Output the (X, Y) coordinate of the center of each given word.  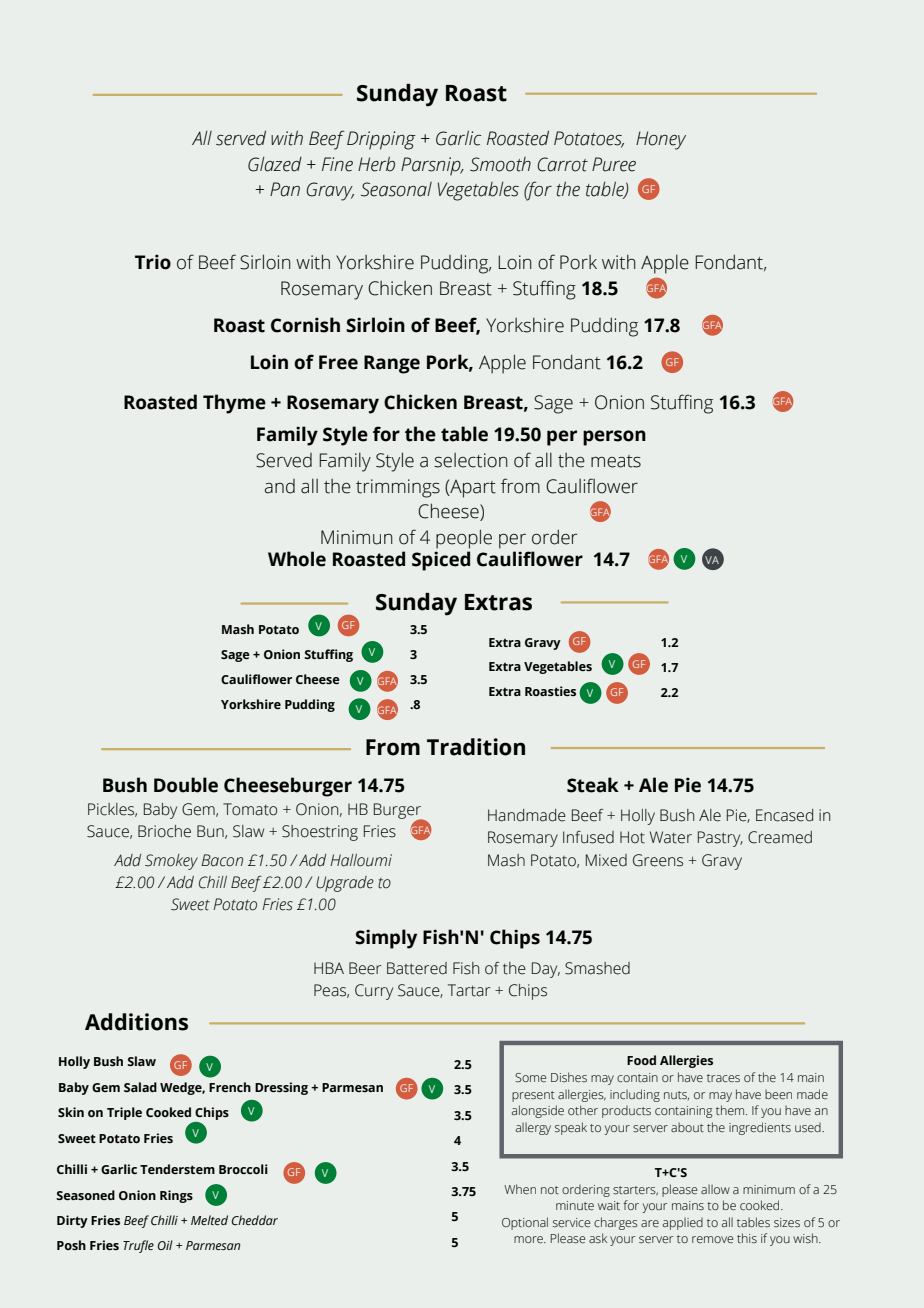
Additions (136, 1022)
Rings (176, 1196)
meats (616, 461)
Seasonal (396, 189)
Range (392, 364)
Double (186, 785)
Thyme (234, 404)
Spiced (441, 561)
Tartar (469, 990)
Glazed (275, 164)
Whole (297, 559)
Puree (614, 164)
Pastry (720, 839)
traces (723, 1078)
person (614, 438)
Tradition (476, 747)
